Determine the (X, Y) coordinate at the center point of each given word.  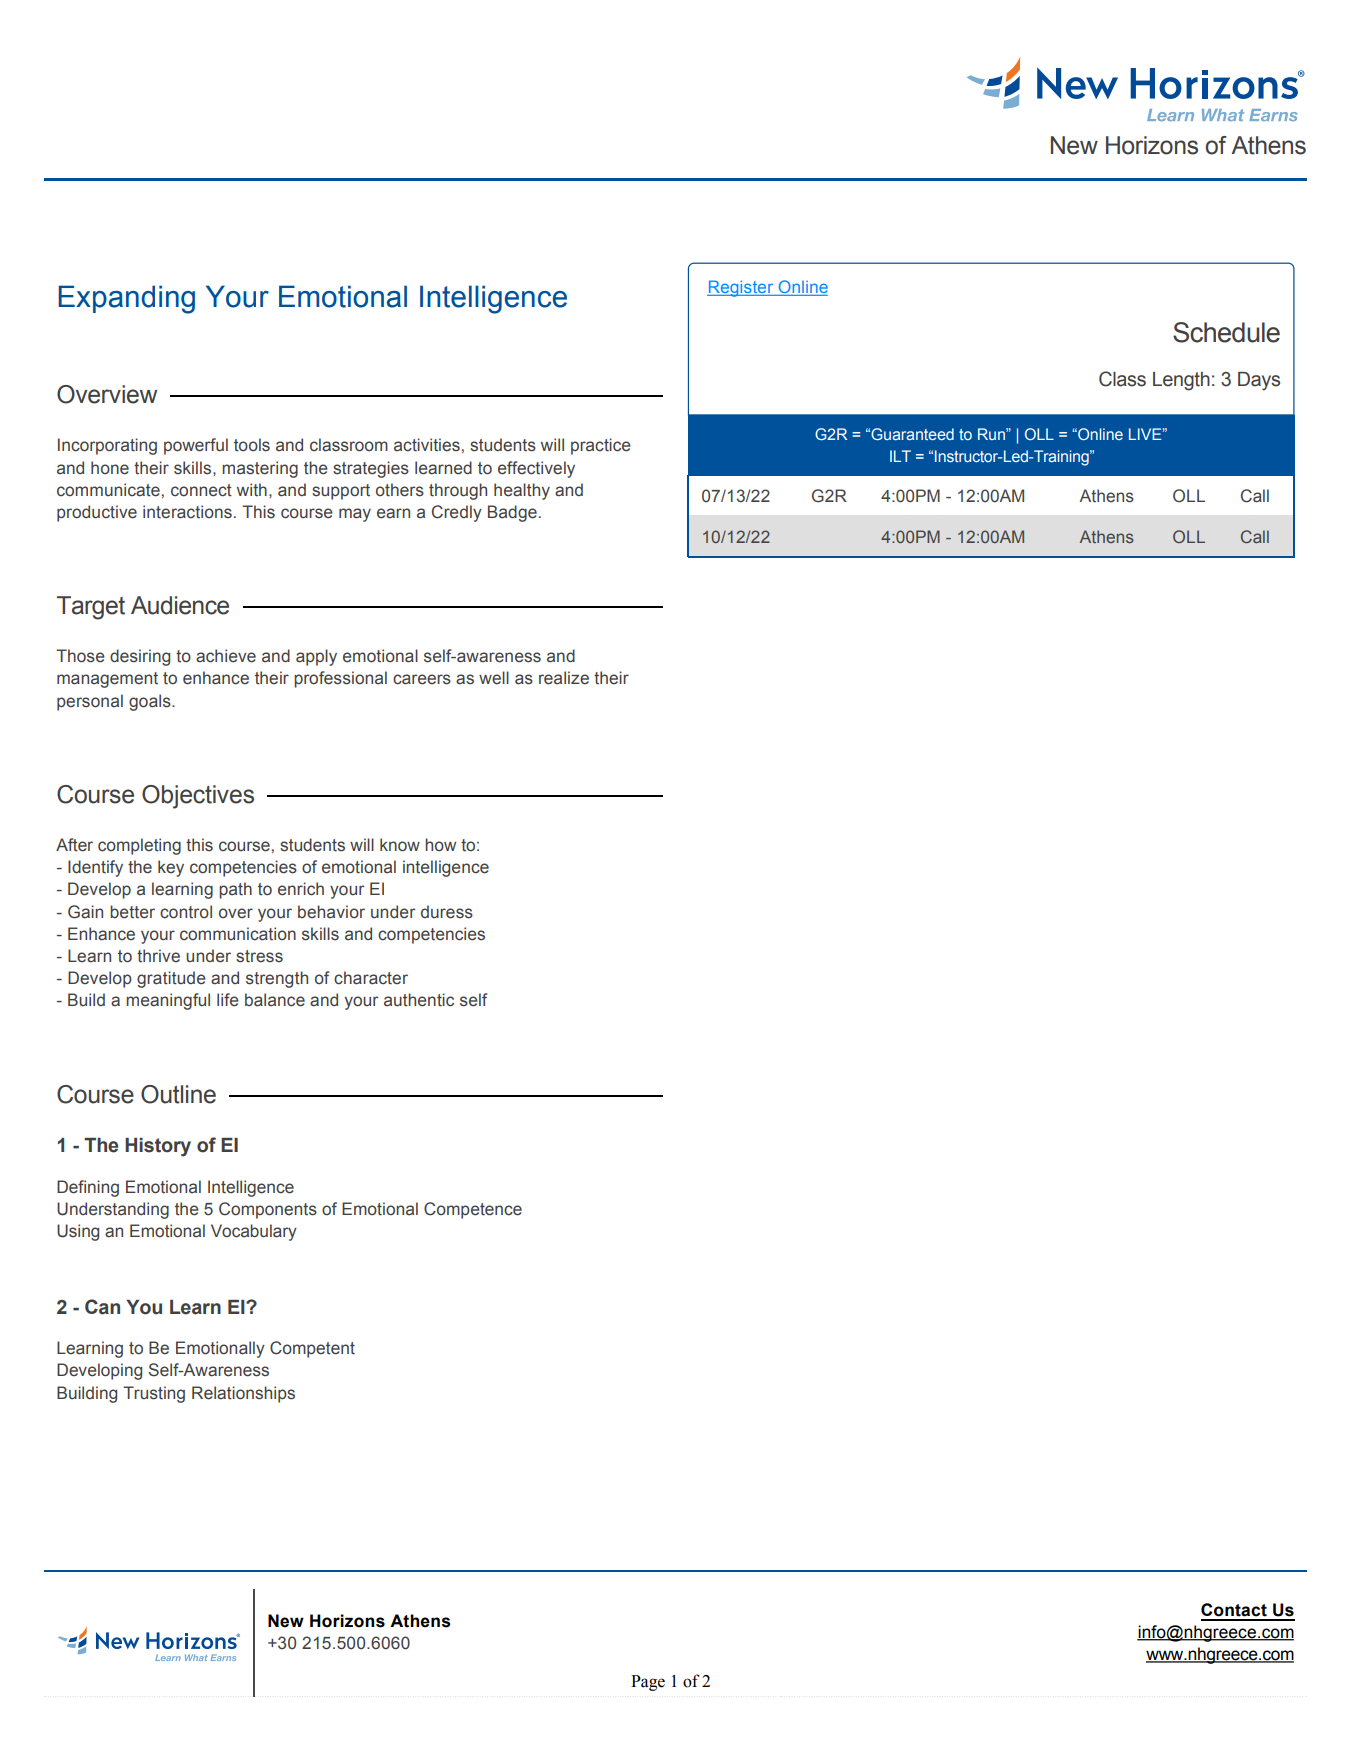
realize (564, 678)
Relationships (243, 1394)
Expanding (127, 299)
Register (741, 288)
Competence (473, 1210)
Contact (1234, 1610)
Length (1181, 381)
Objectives (198, 797)
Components (268, 1210)
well (494, 678)
